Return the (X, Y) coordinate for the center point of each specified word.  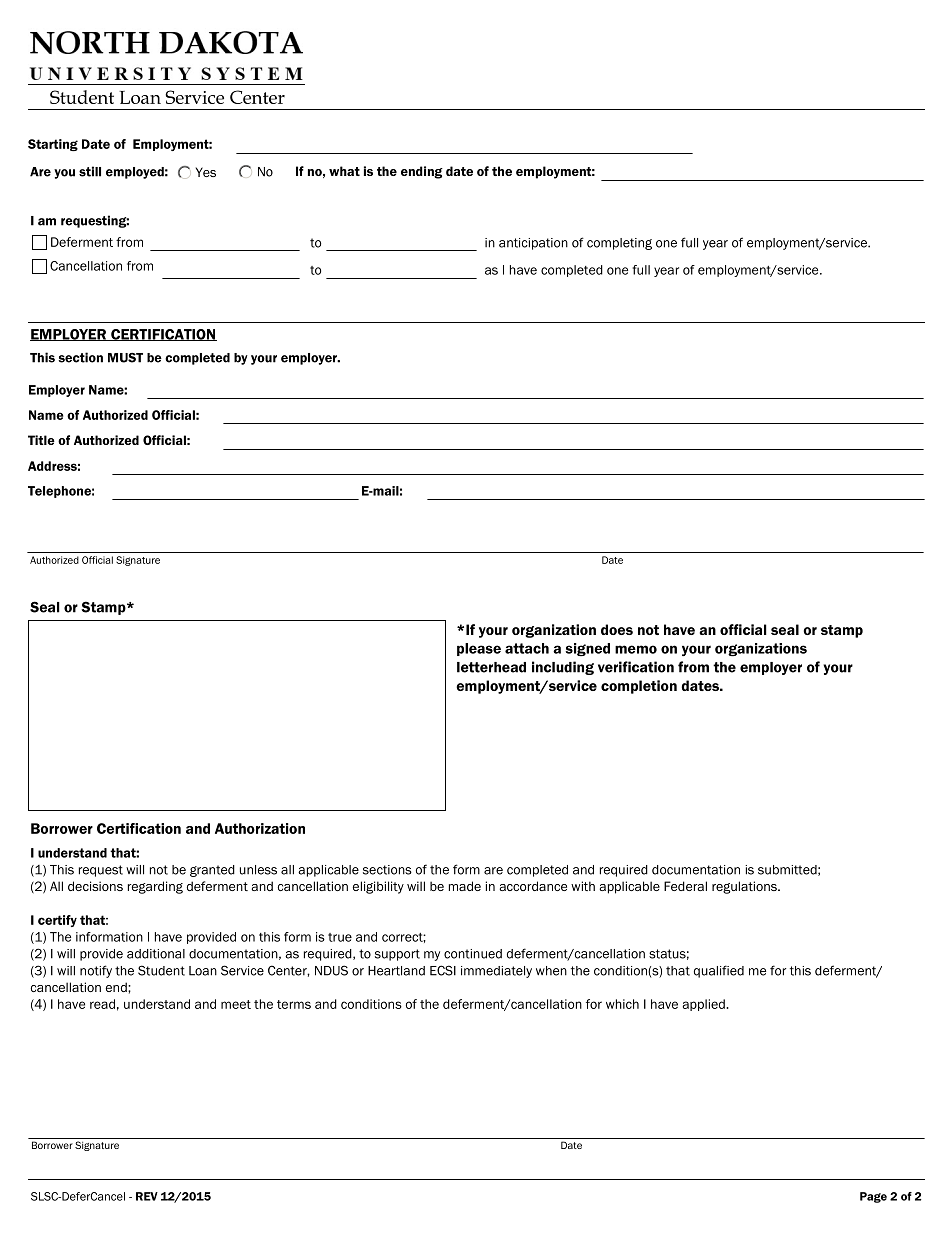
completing (619, 244)
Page (873, 1197)
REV (147, 1196)
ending (422, 172)
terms (294, 1004)
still (90, 171)
